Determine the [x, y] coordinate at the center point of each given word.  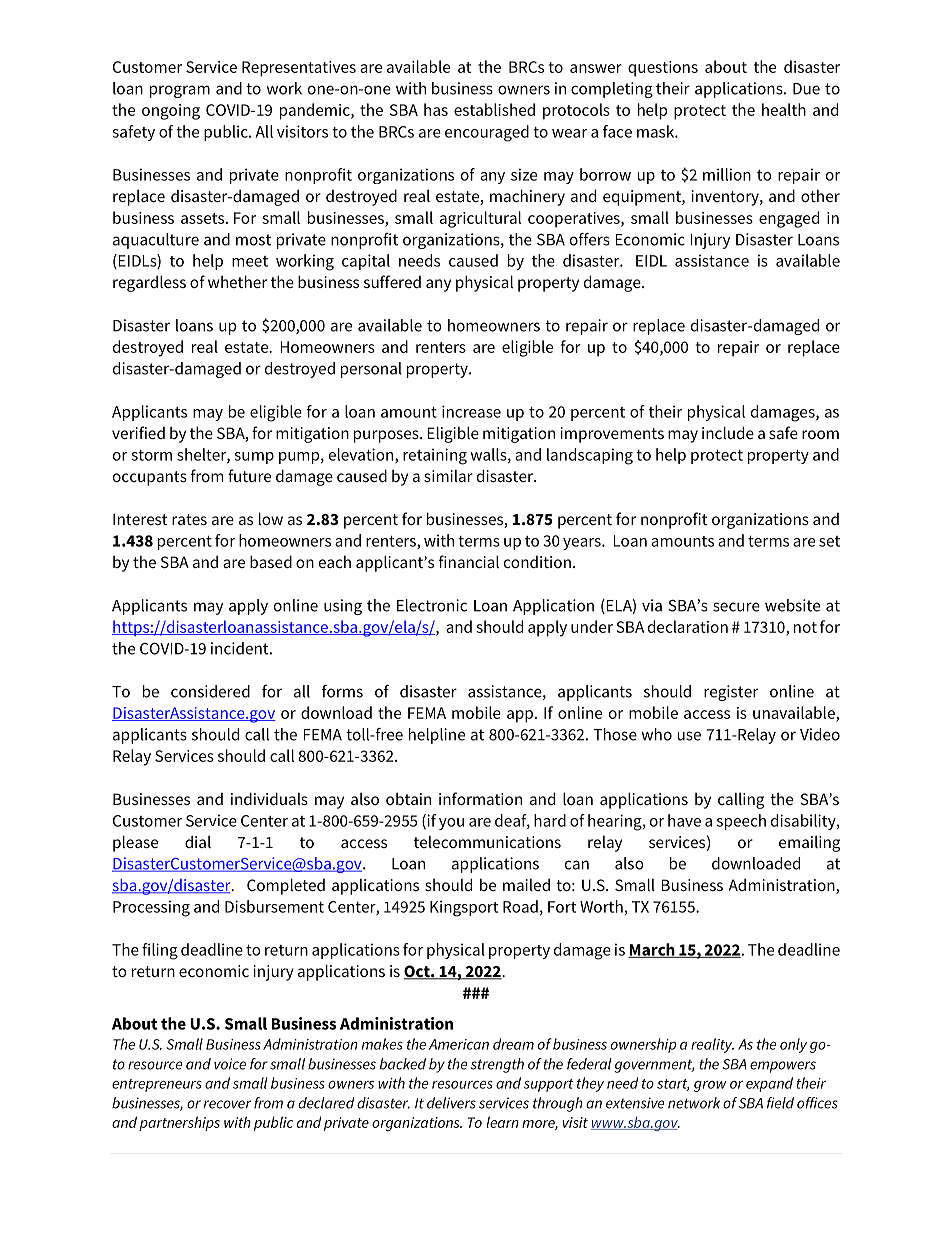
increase [471, 411]
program [180, 91]
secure [736, 607]
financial [469, 561]
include [728, 432]
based [271, 561]
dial [198, 841]
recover [227, 1104]
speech [741, 822]
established [494, 109]
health [784, 109]
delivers [451, 1103]
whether [237, 281]
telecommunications [487, 841]
